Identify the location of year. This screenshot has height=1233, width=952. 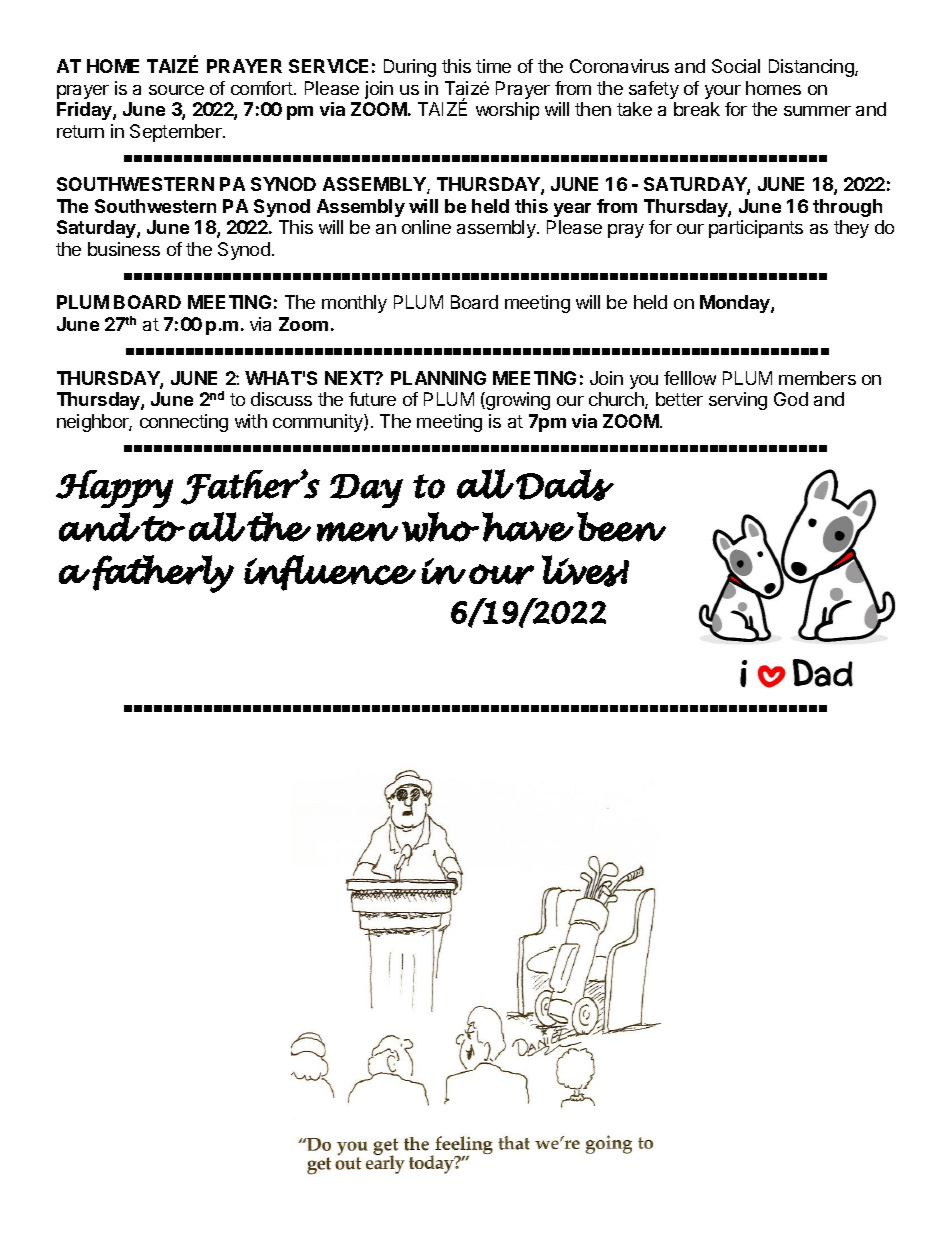
(572, 210).
